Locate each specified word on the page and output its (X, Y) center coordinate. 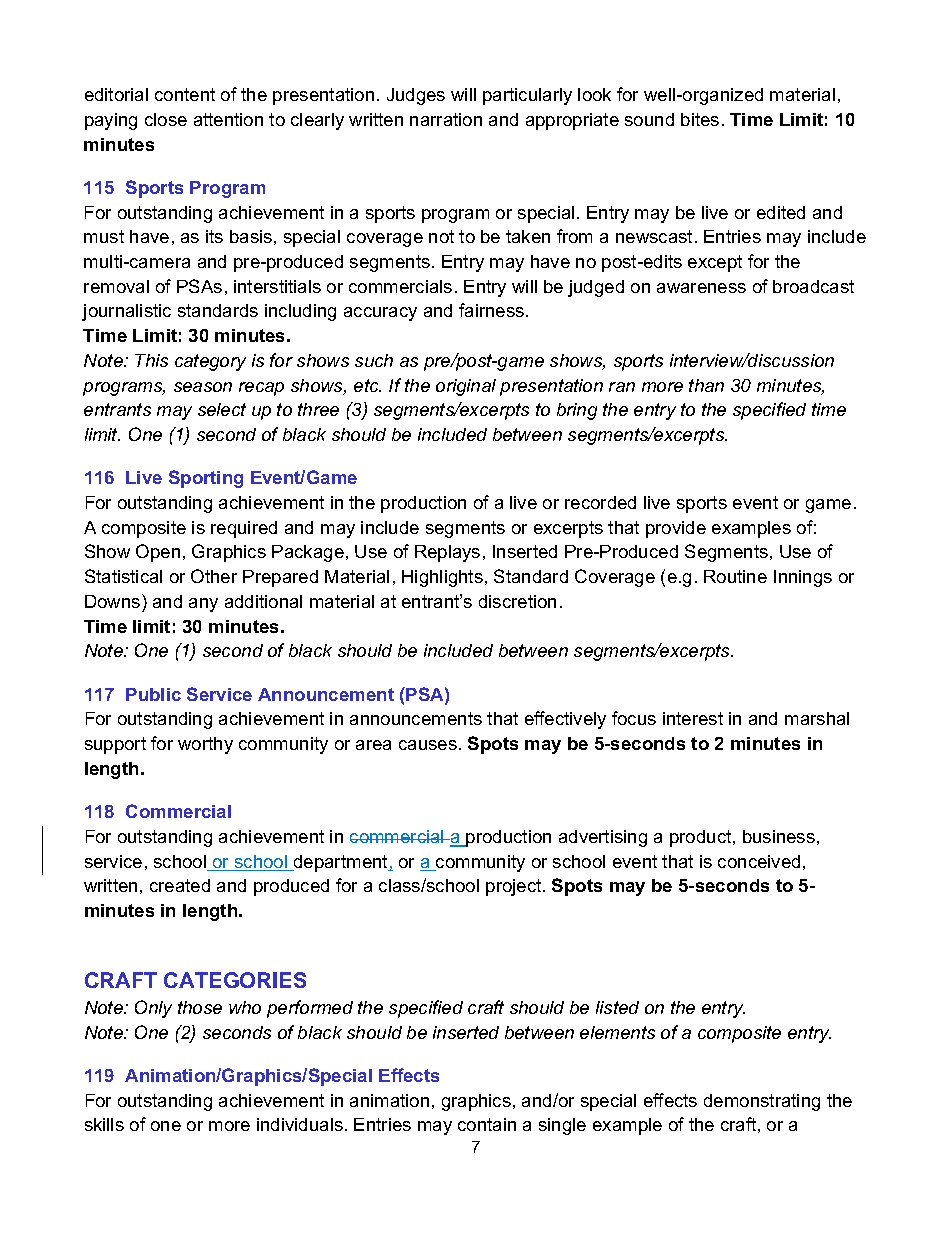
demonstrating (762, 1102)
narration (446, 119)
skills (104, 1124)
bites (700, 119)
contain (487, 1124)
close (166, 119)
